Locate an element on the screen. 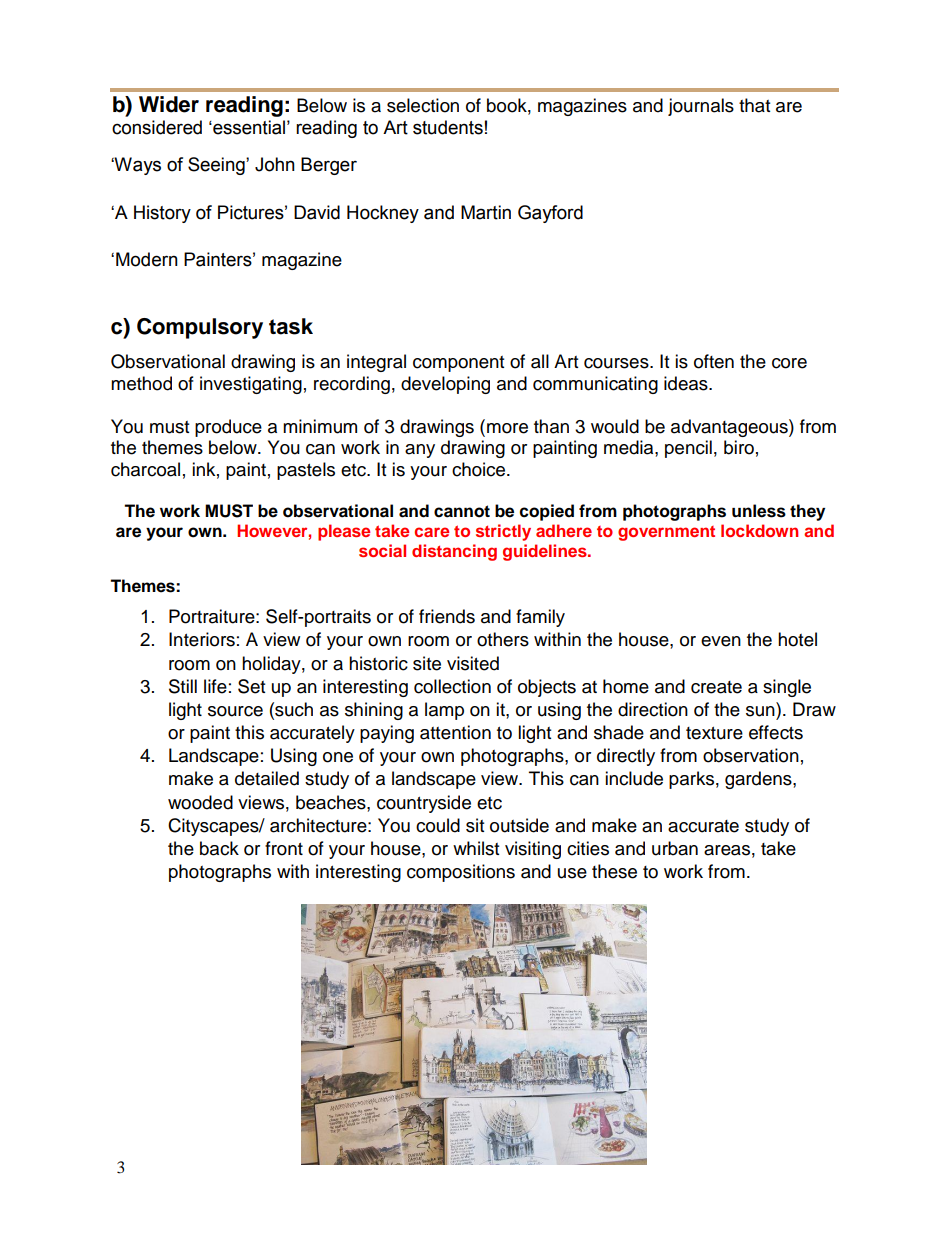  back is located at coordinates (219, 848).
